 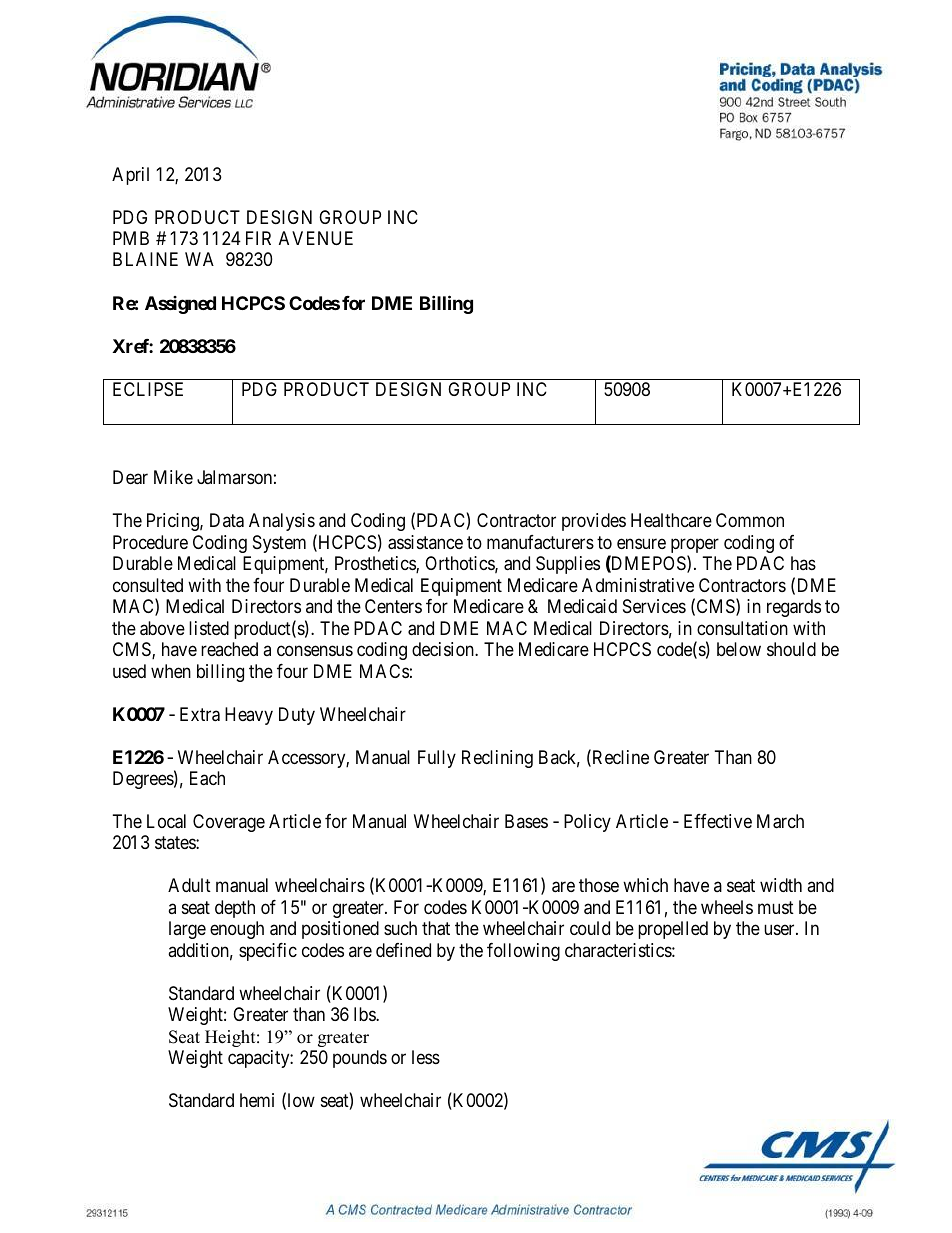 What do you see at coordinates (437, 759) in the screenshot?
I see `Fully` at bounding box center [437, 759].
